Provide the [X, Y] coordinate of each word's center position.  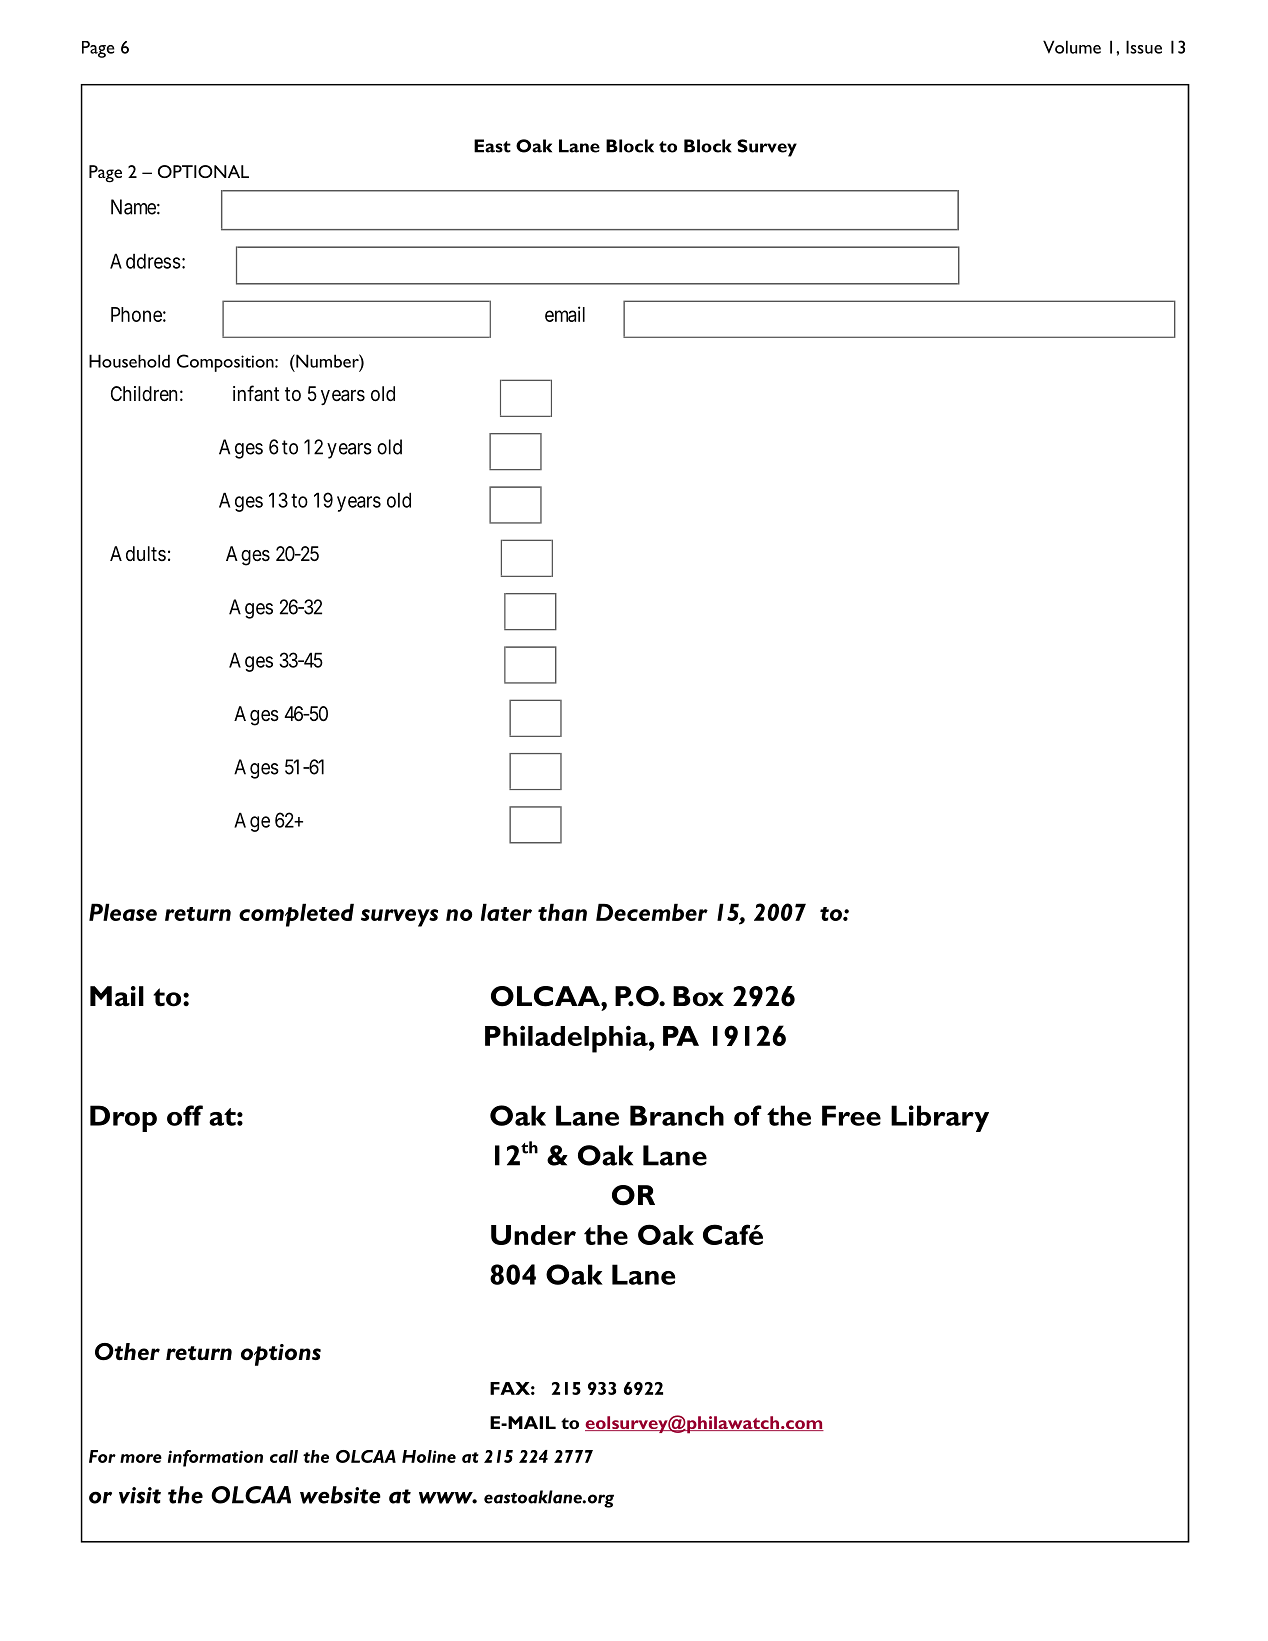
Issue [1144, 47]
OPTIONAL [203, 171]
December [652, 912]
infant [256, 393]
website [340, 1495]
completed [296, 915]
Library [940, 1118]
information [215, 1458]
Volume [1072, 47]
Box [698, 996]
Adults [138, 553]
